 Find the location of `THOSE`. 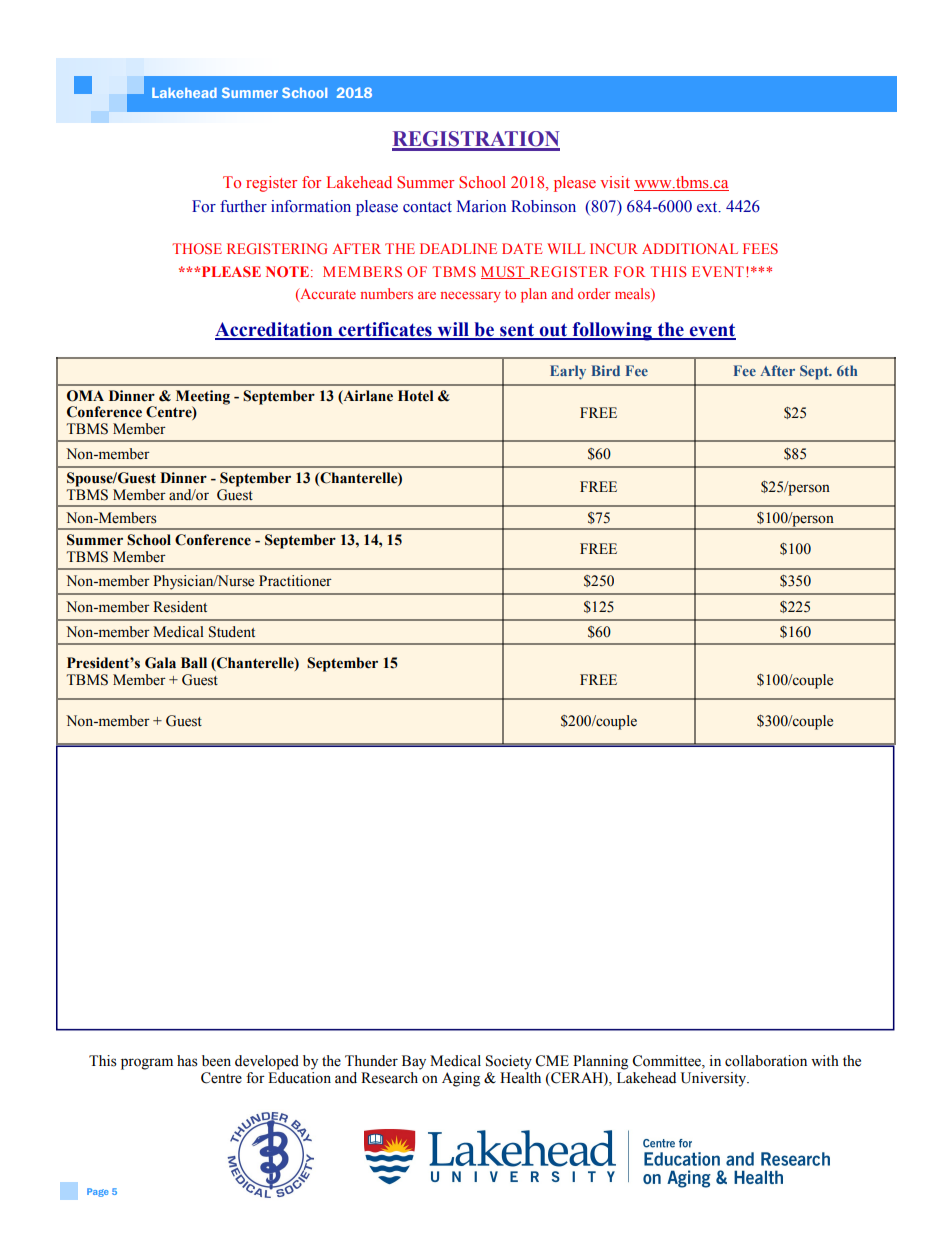

THOSE is located at coordinates (197, 248).
